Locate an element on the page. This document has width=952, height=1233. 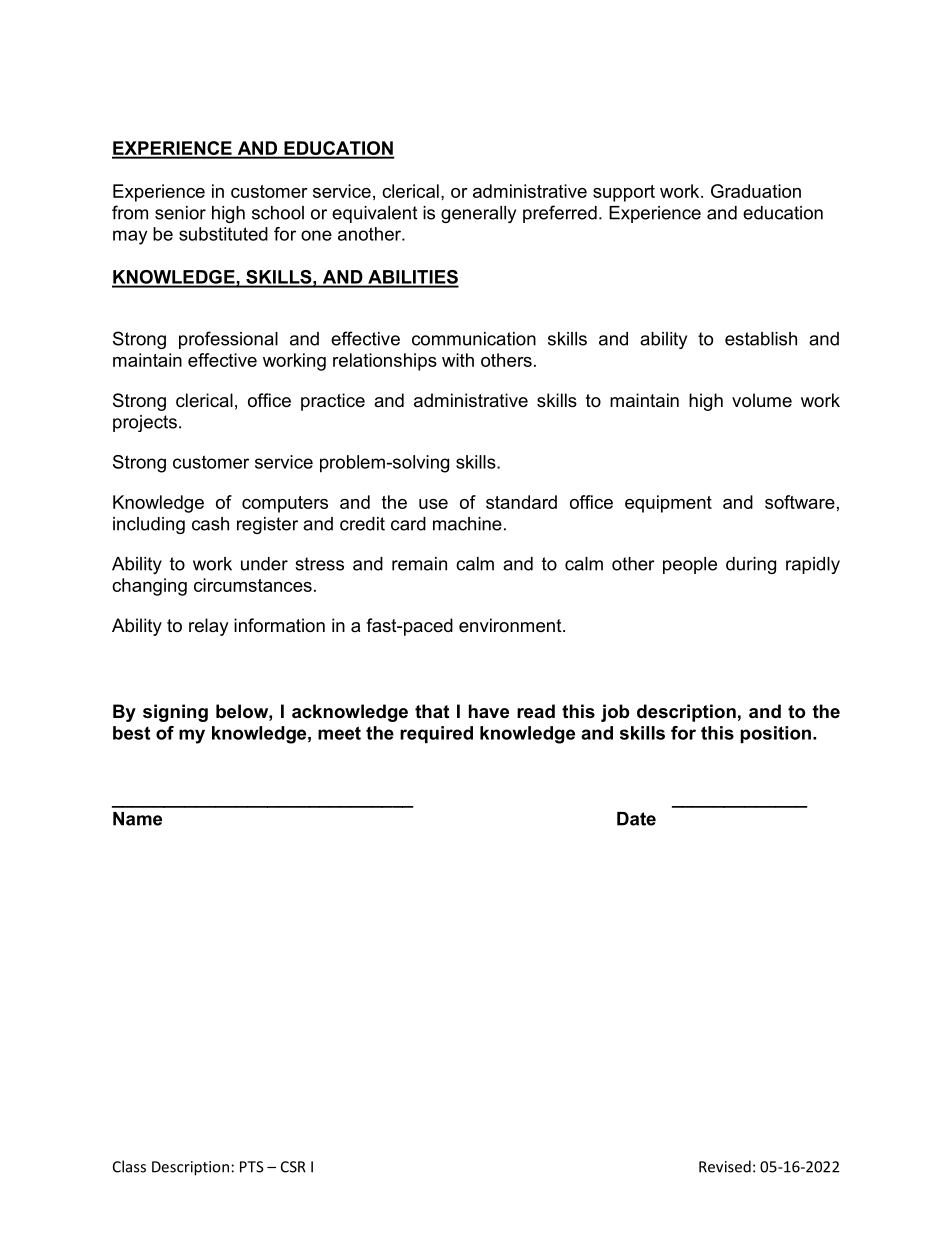
PTS is located at coordinates (252, 1167).
